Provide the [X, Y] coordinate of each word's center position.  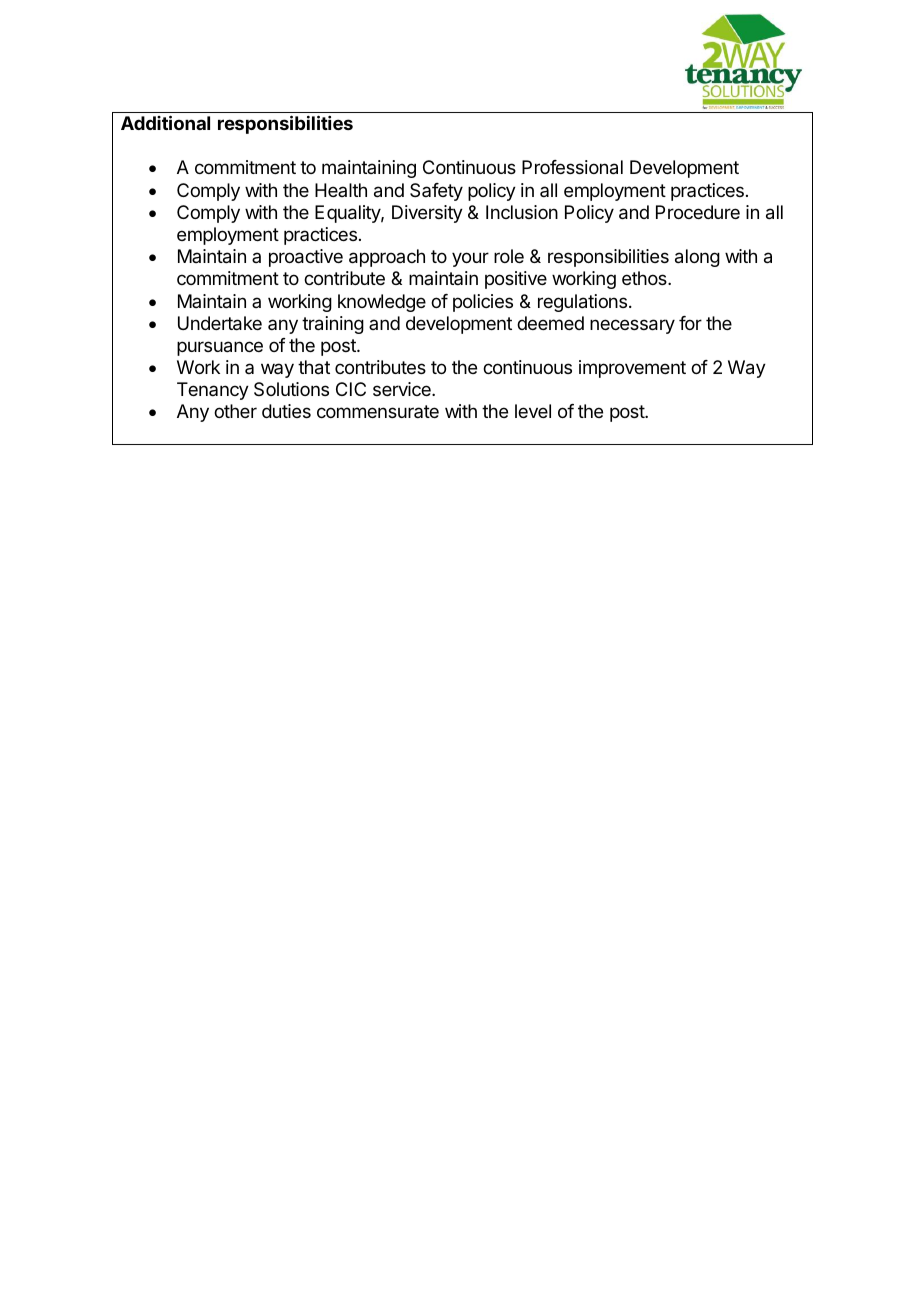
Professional [572, 167]
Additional [165, 122]
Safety [436, 192]
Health [341, 190]
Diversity [427, 214]
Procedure [698, 212]
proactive [306, 258]
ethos [645, 278]
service [403, 389]
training [333, 325]
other [235, 411]
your [470, 259]
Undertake [220, 323]
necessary [632, 326]
